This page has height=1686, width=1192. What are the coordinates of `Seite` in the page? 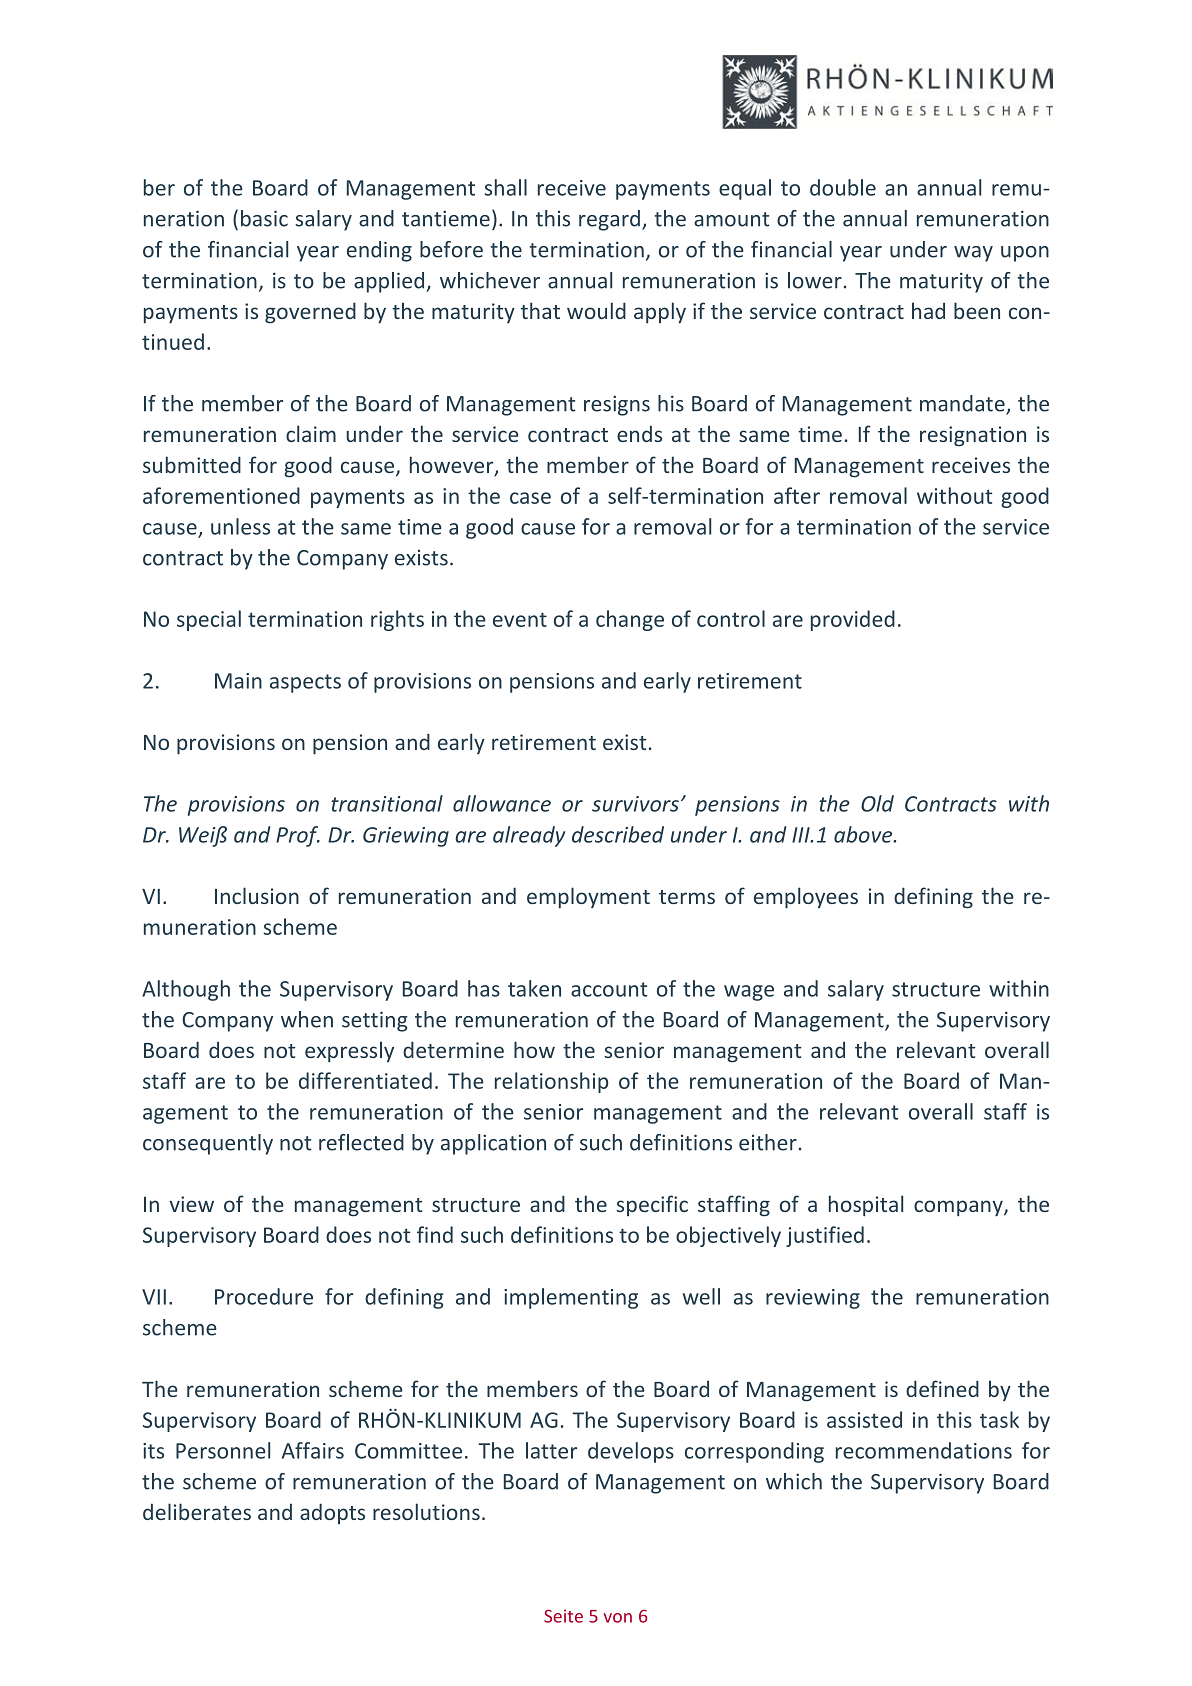 It's located at (563, 1616).
